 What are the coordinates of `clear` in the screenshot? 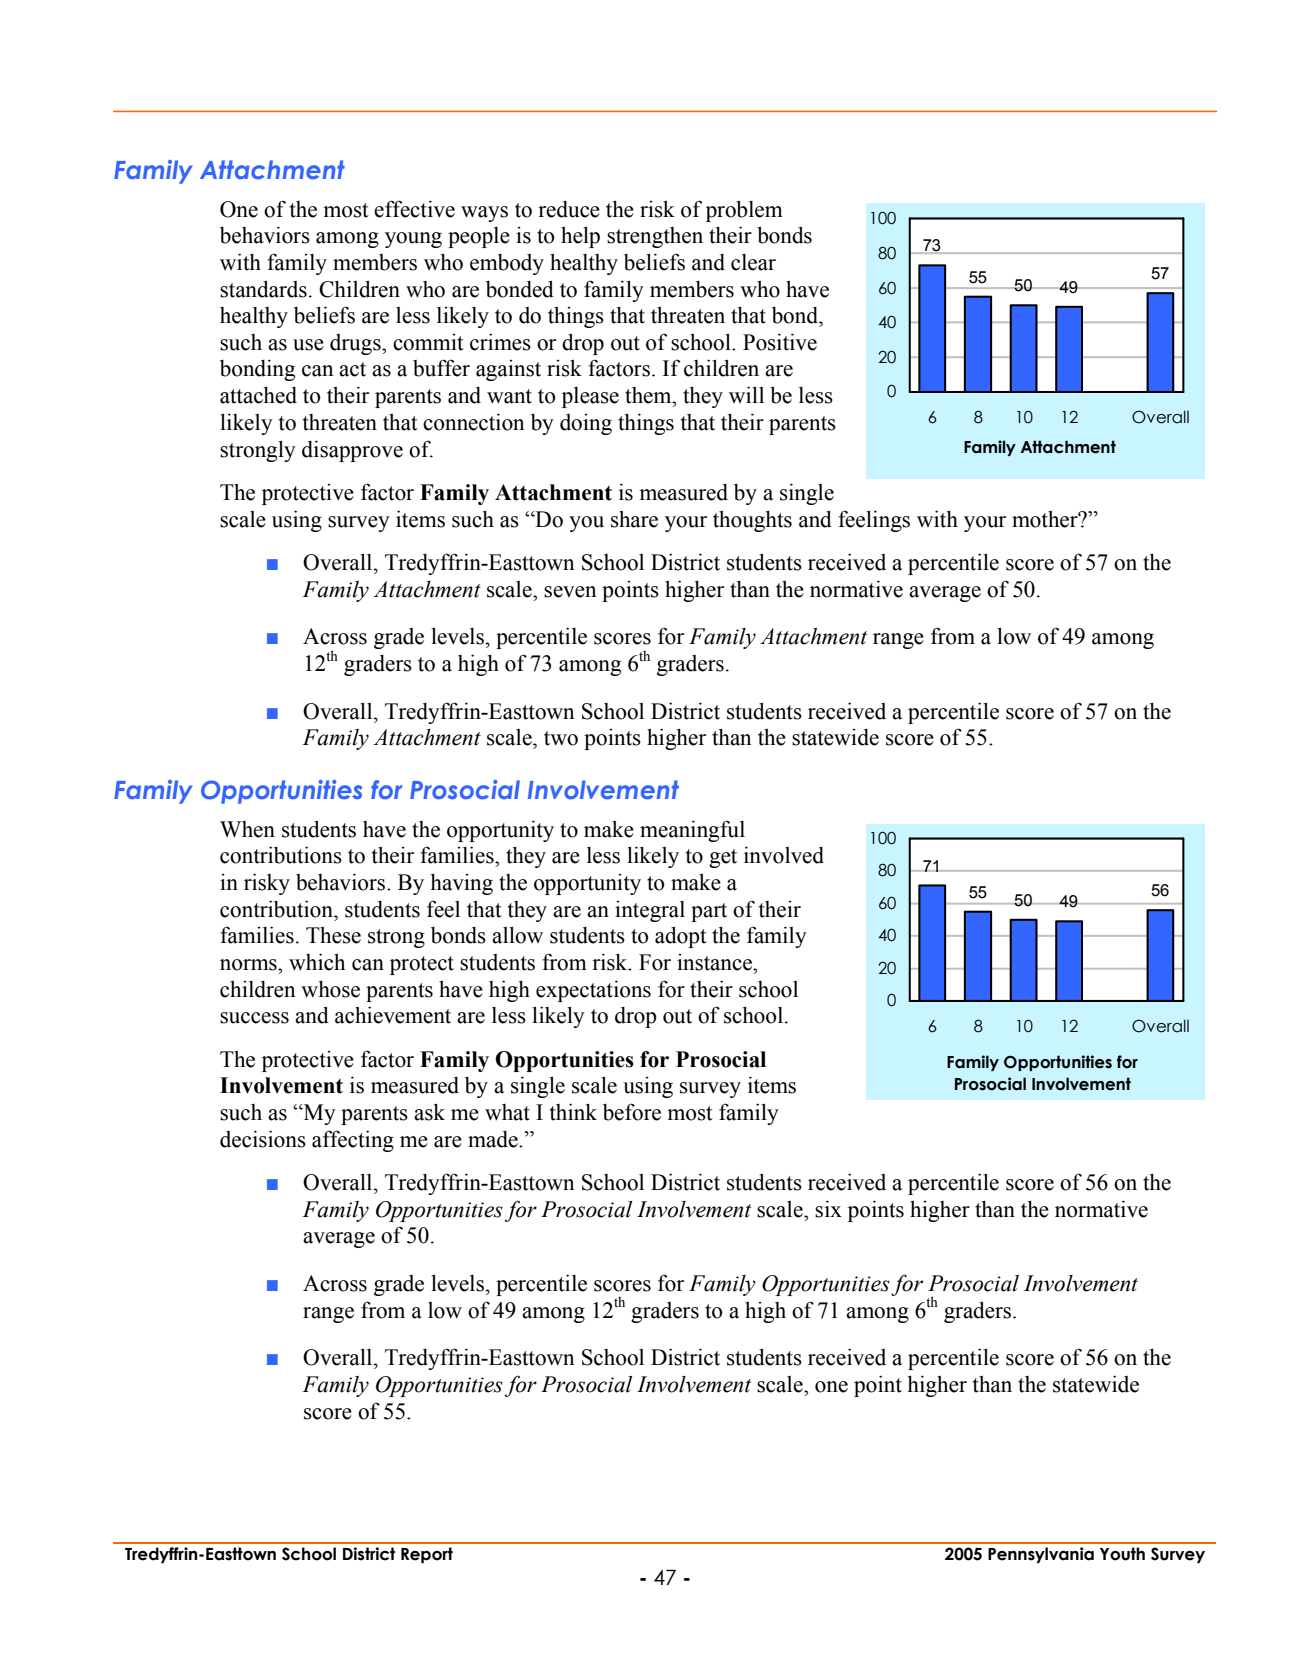 It's located at (753, 262).
